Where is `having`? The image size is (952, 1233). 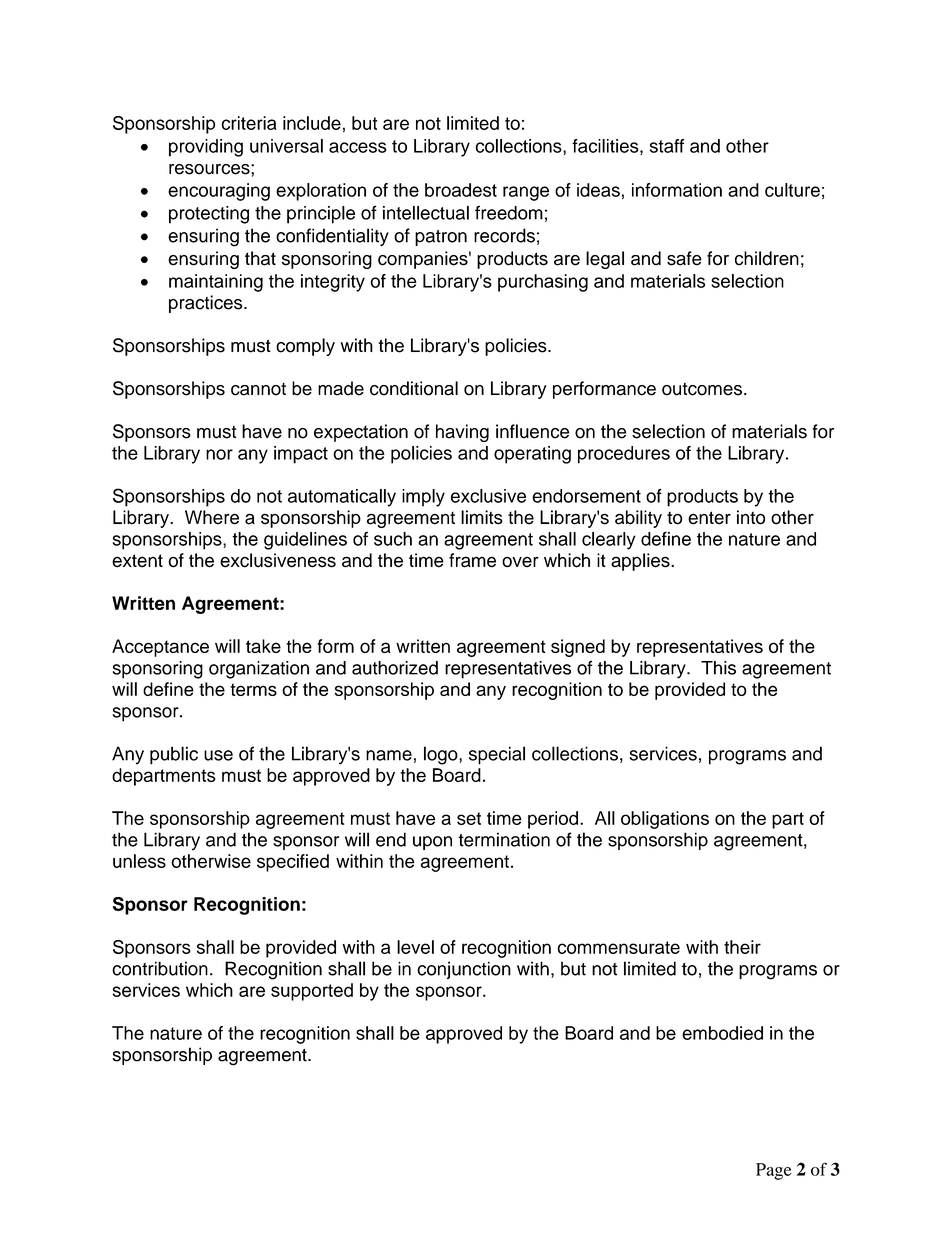 having is located at coordinates (462, 433).
